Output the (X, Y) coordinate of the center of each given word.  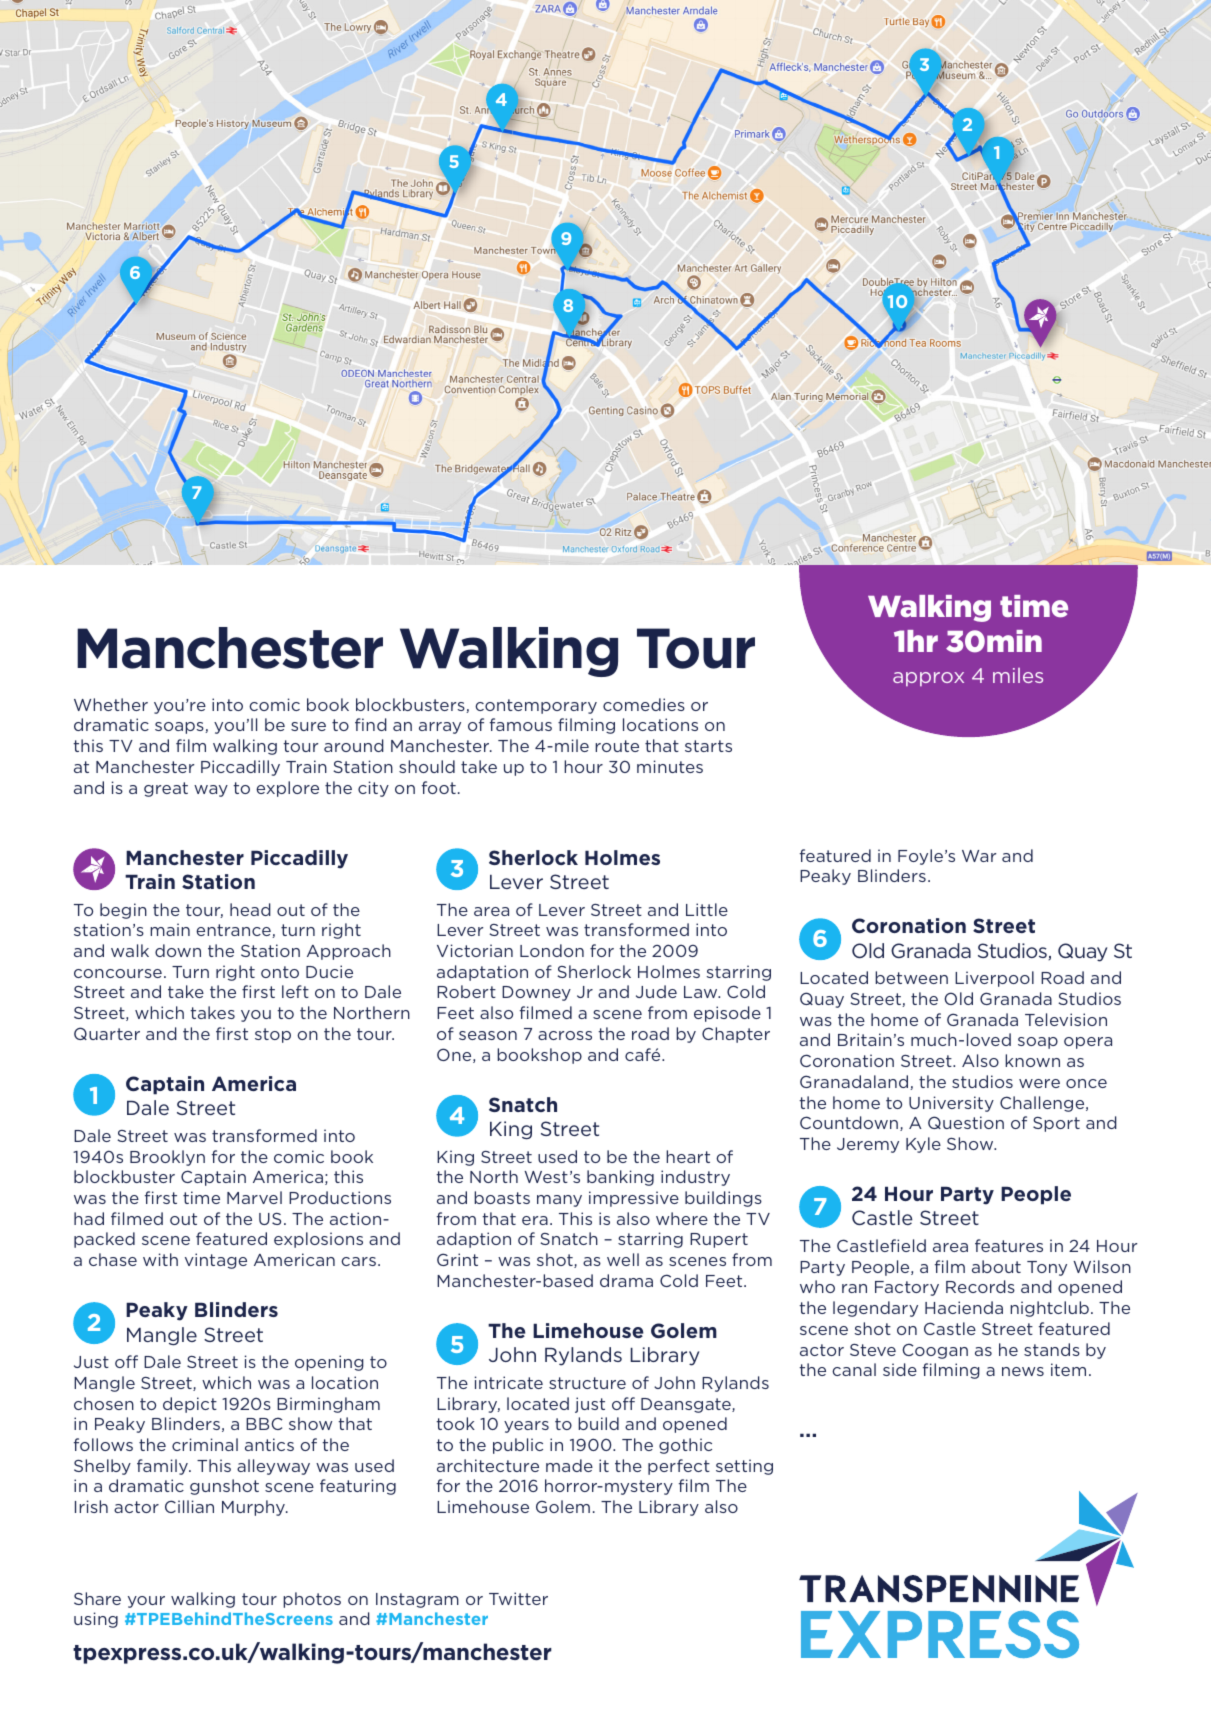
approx (928, 679)
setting (744, 1467)
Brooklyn (167, 1158)
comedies (644, 704)
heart (688, 1156)
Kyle (923, 1145)
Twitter (518, 1598)
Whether (111, 704)
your (146, 1602)
